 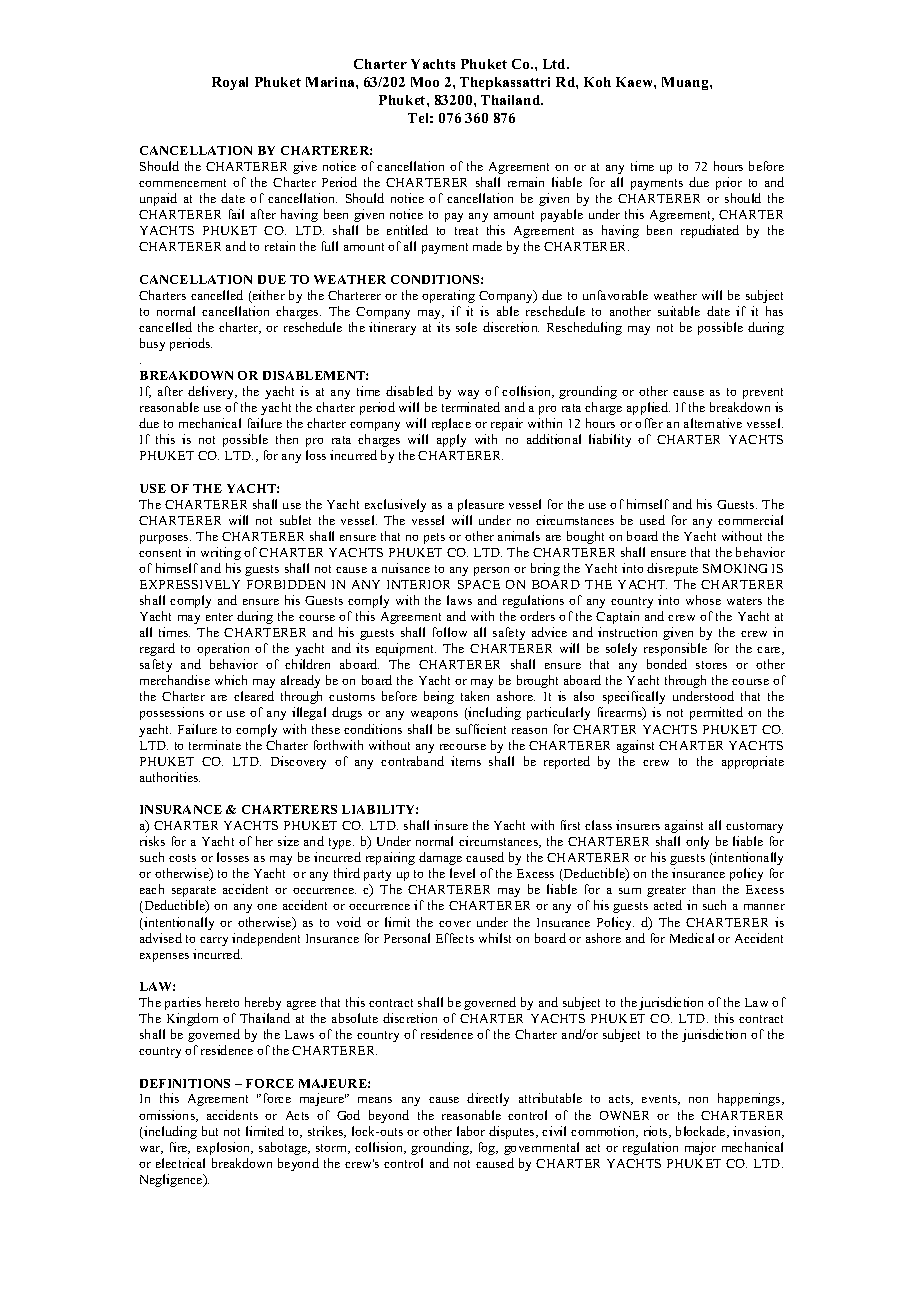 I want to click on enter, so click(x=219, y=617).
